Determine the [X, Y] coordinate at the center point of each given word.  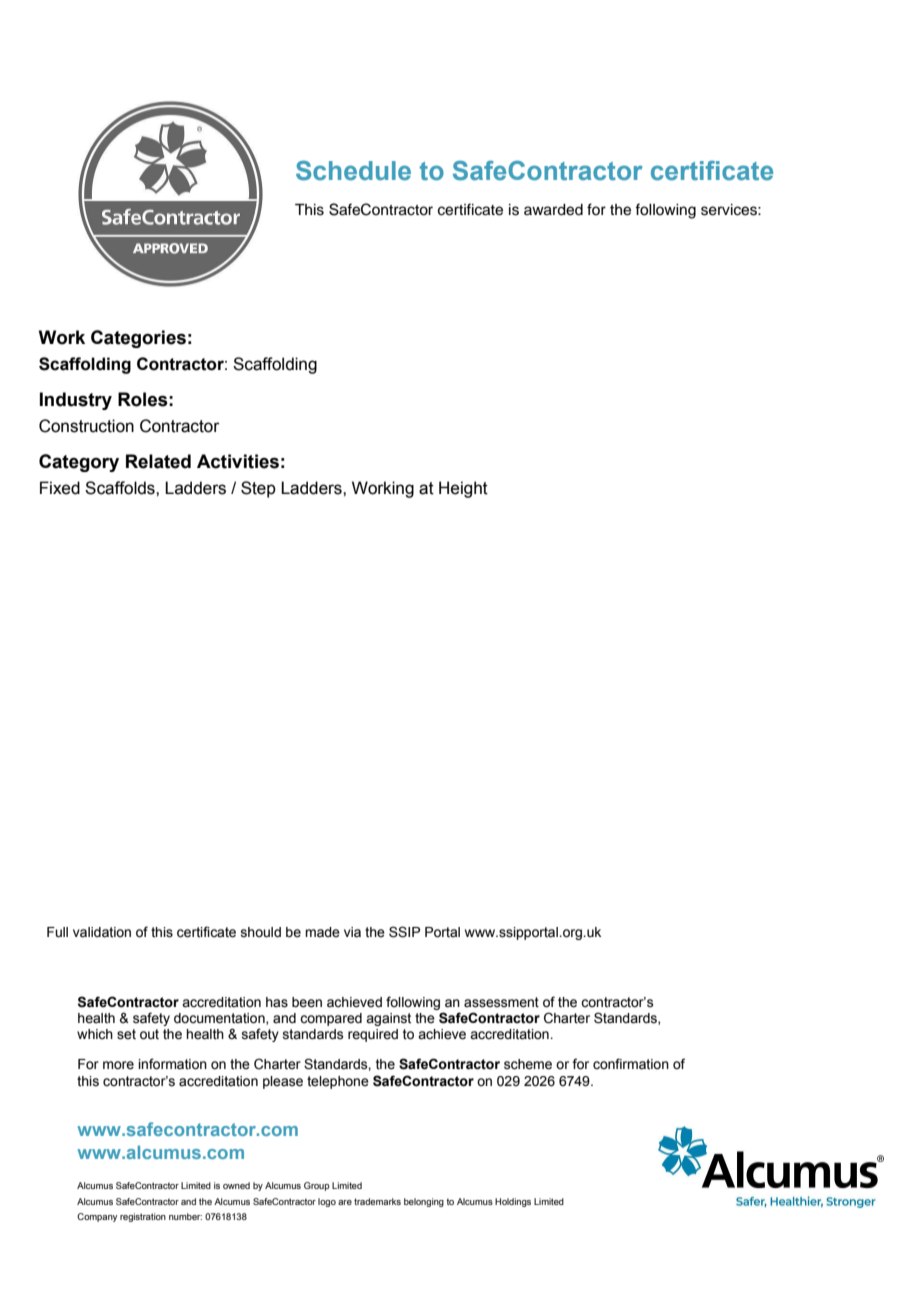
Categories [138, 339]
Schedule [353, 170]
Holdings [513, 1202]
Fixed [60, 488]
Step [258, 489]
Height [463, 489]
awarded [553, 210]
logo [327, 1202]
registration [143, 1217]
